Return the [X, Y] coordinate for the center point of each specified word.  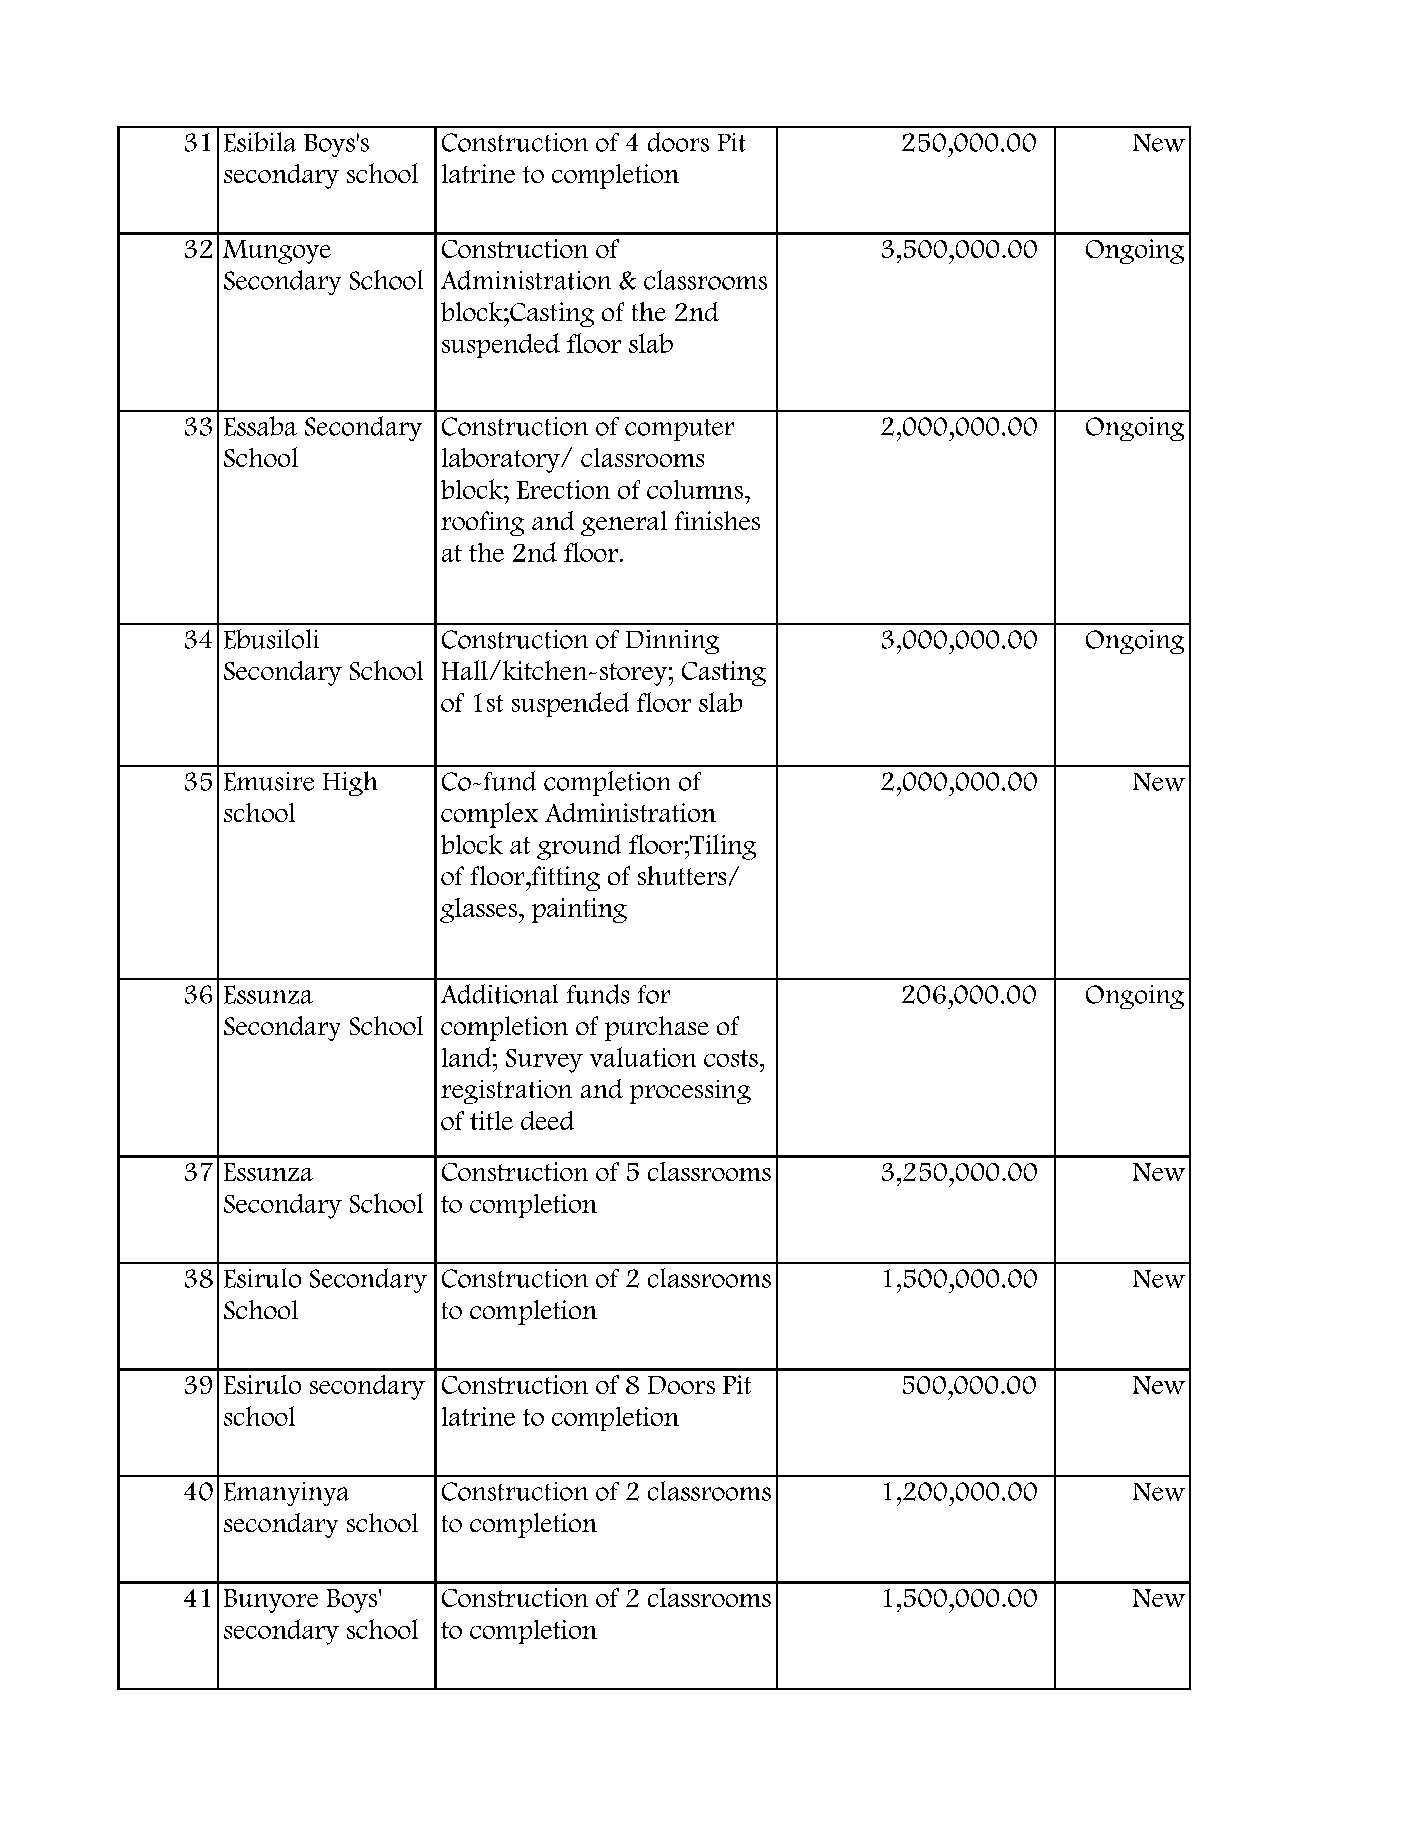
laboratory [502, 460]
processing [690, 1092]
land [466, 1057]
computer [679, 430]
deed [547, 1120]
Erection [563, 489]
